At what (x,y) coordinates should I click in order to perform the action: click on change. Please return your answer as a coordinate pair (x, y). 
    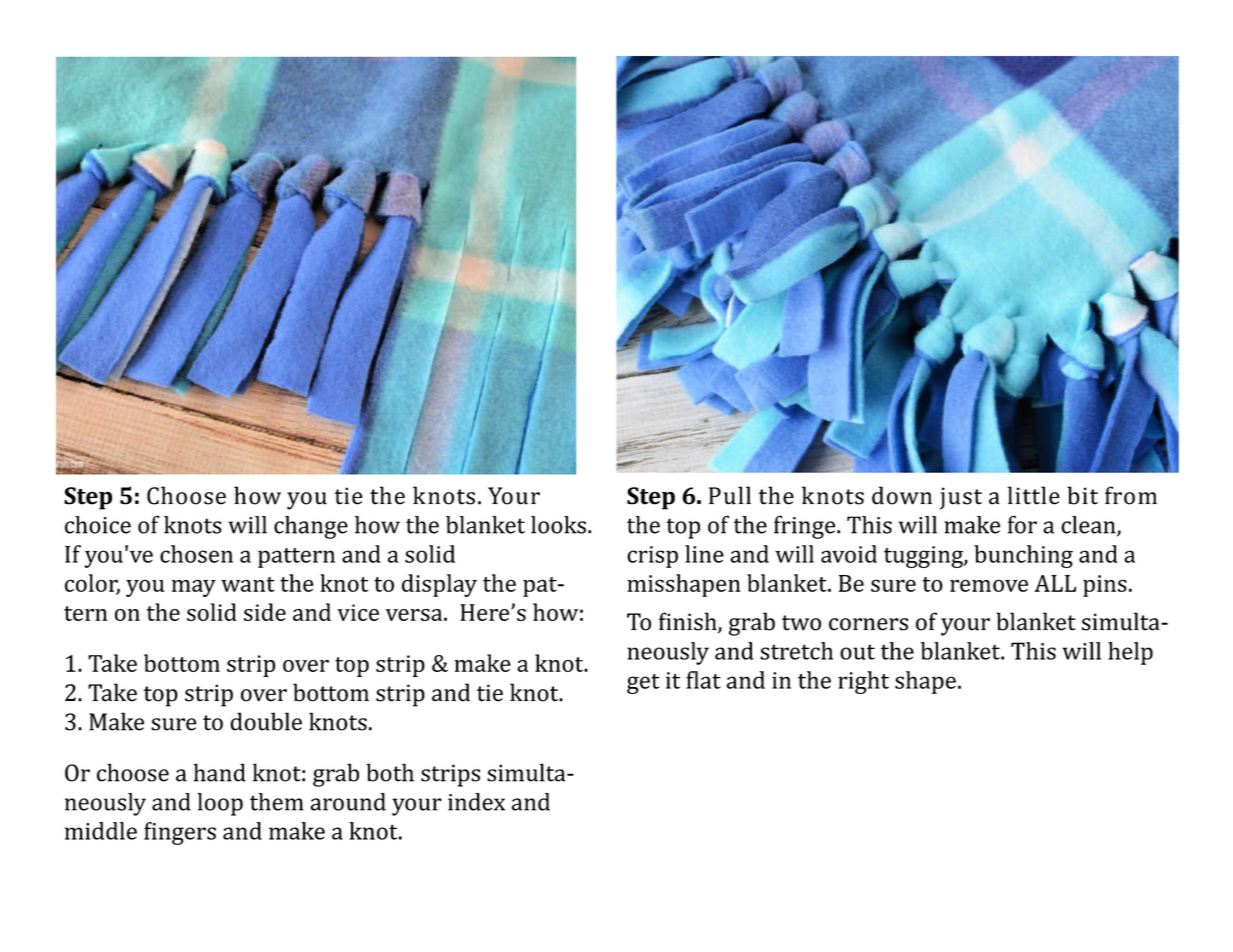
    Looking at the image, I should click on (311, 527).
